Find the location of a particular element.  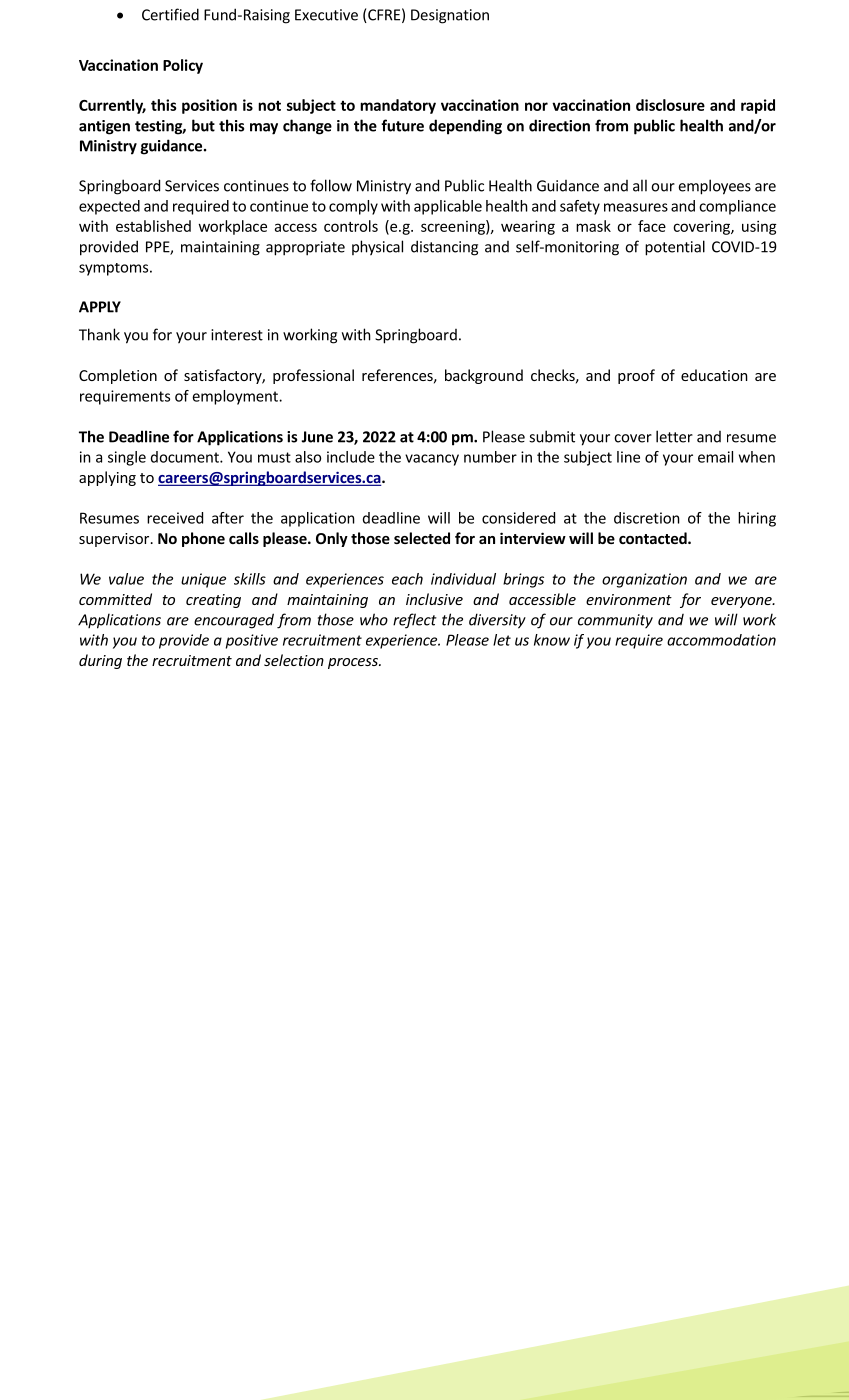

disclosure is located at coordinates (670, 105).
